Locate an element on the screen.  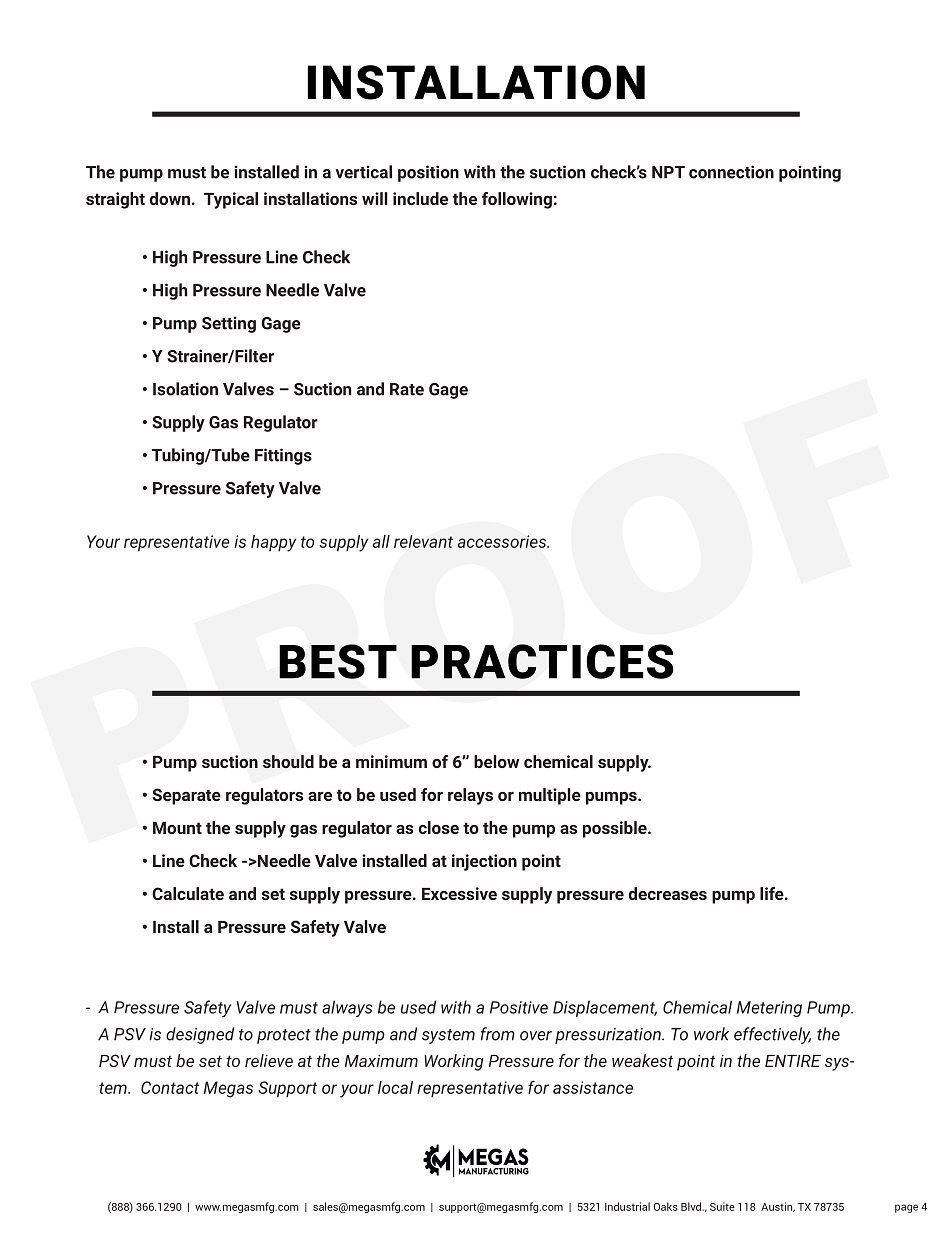
Industrial is located at coordinates (627, 1206).
